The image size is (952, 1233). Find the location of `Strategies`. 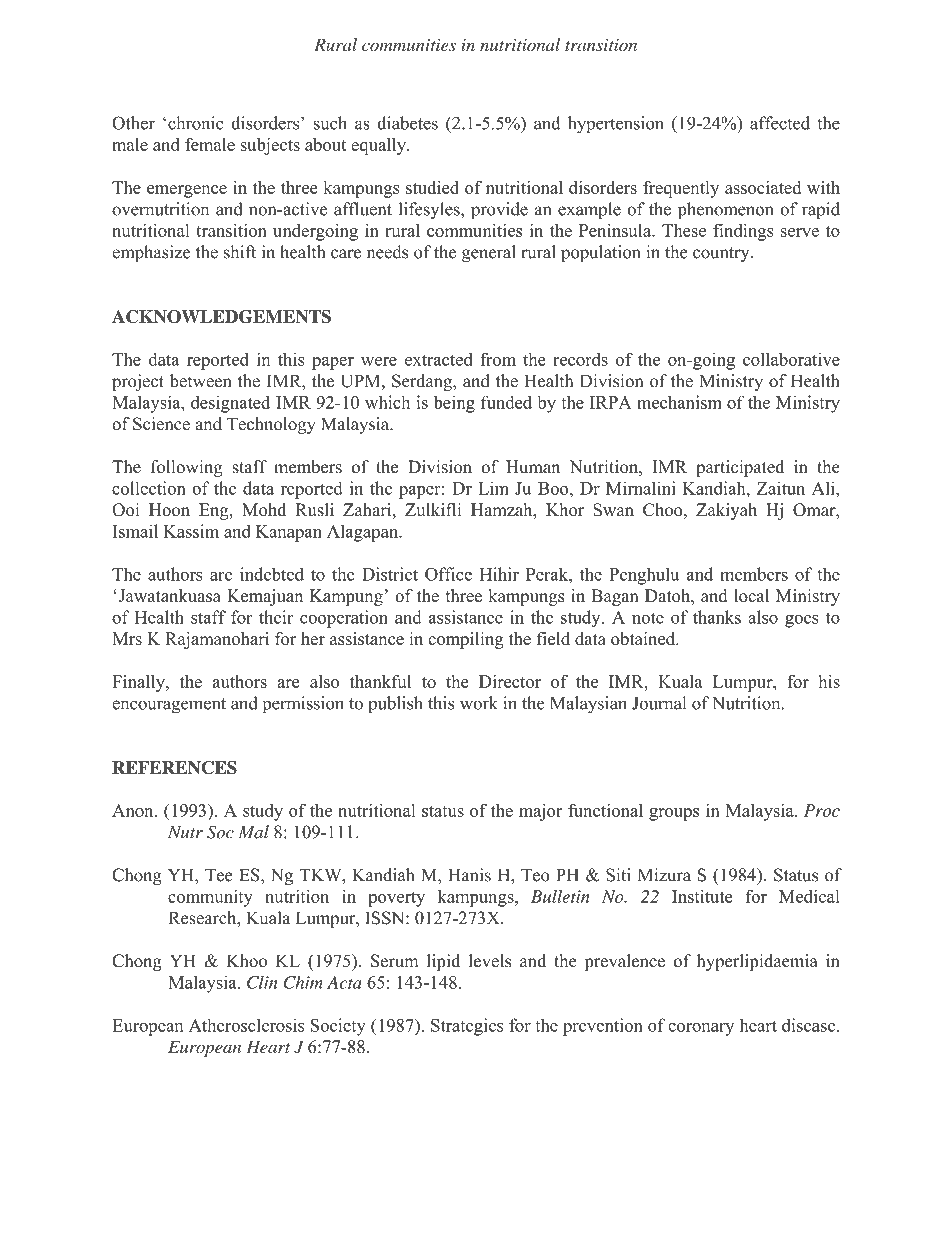

Strategies is located at coordinates (467, 1027).
